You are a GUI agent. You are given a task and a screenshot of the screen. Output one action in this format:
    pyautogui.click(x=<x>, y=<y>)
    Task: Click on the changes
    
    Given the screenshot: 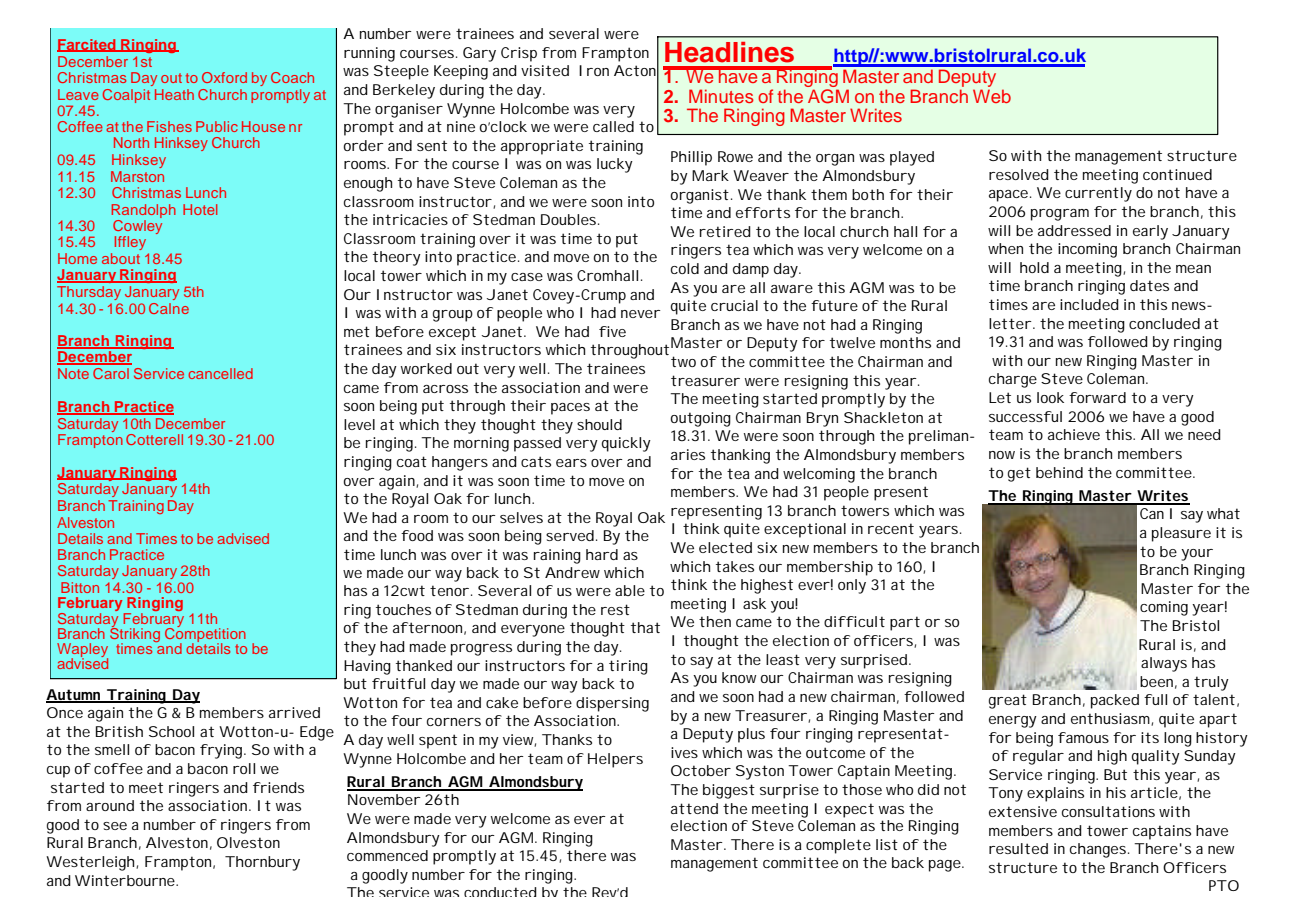 What is the action you would take?
    pyautogui.click(x=1099, y=850)
